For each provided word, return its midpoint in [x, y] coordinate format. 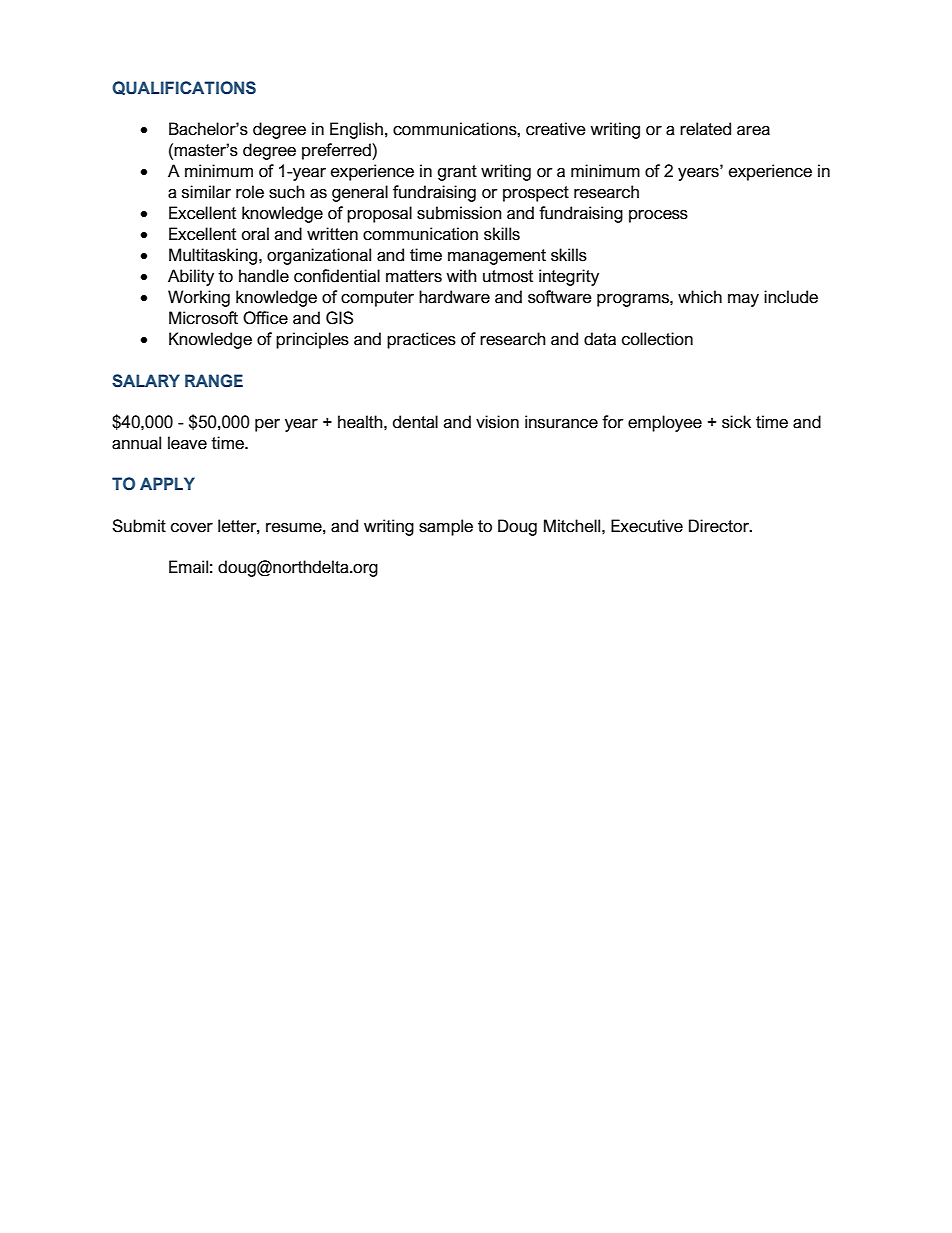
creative [556, 129]
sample [446, 527]
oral [255, 234]
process [658, 216]
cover [192, 528]
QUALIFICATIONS [184, 88]
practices [421, 340]
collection [657, 339]
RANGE [214, 380]
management [497, 257]
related [705, 129]
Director [720, 526]
